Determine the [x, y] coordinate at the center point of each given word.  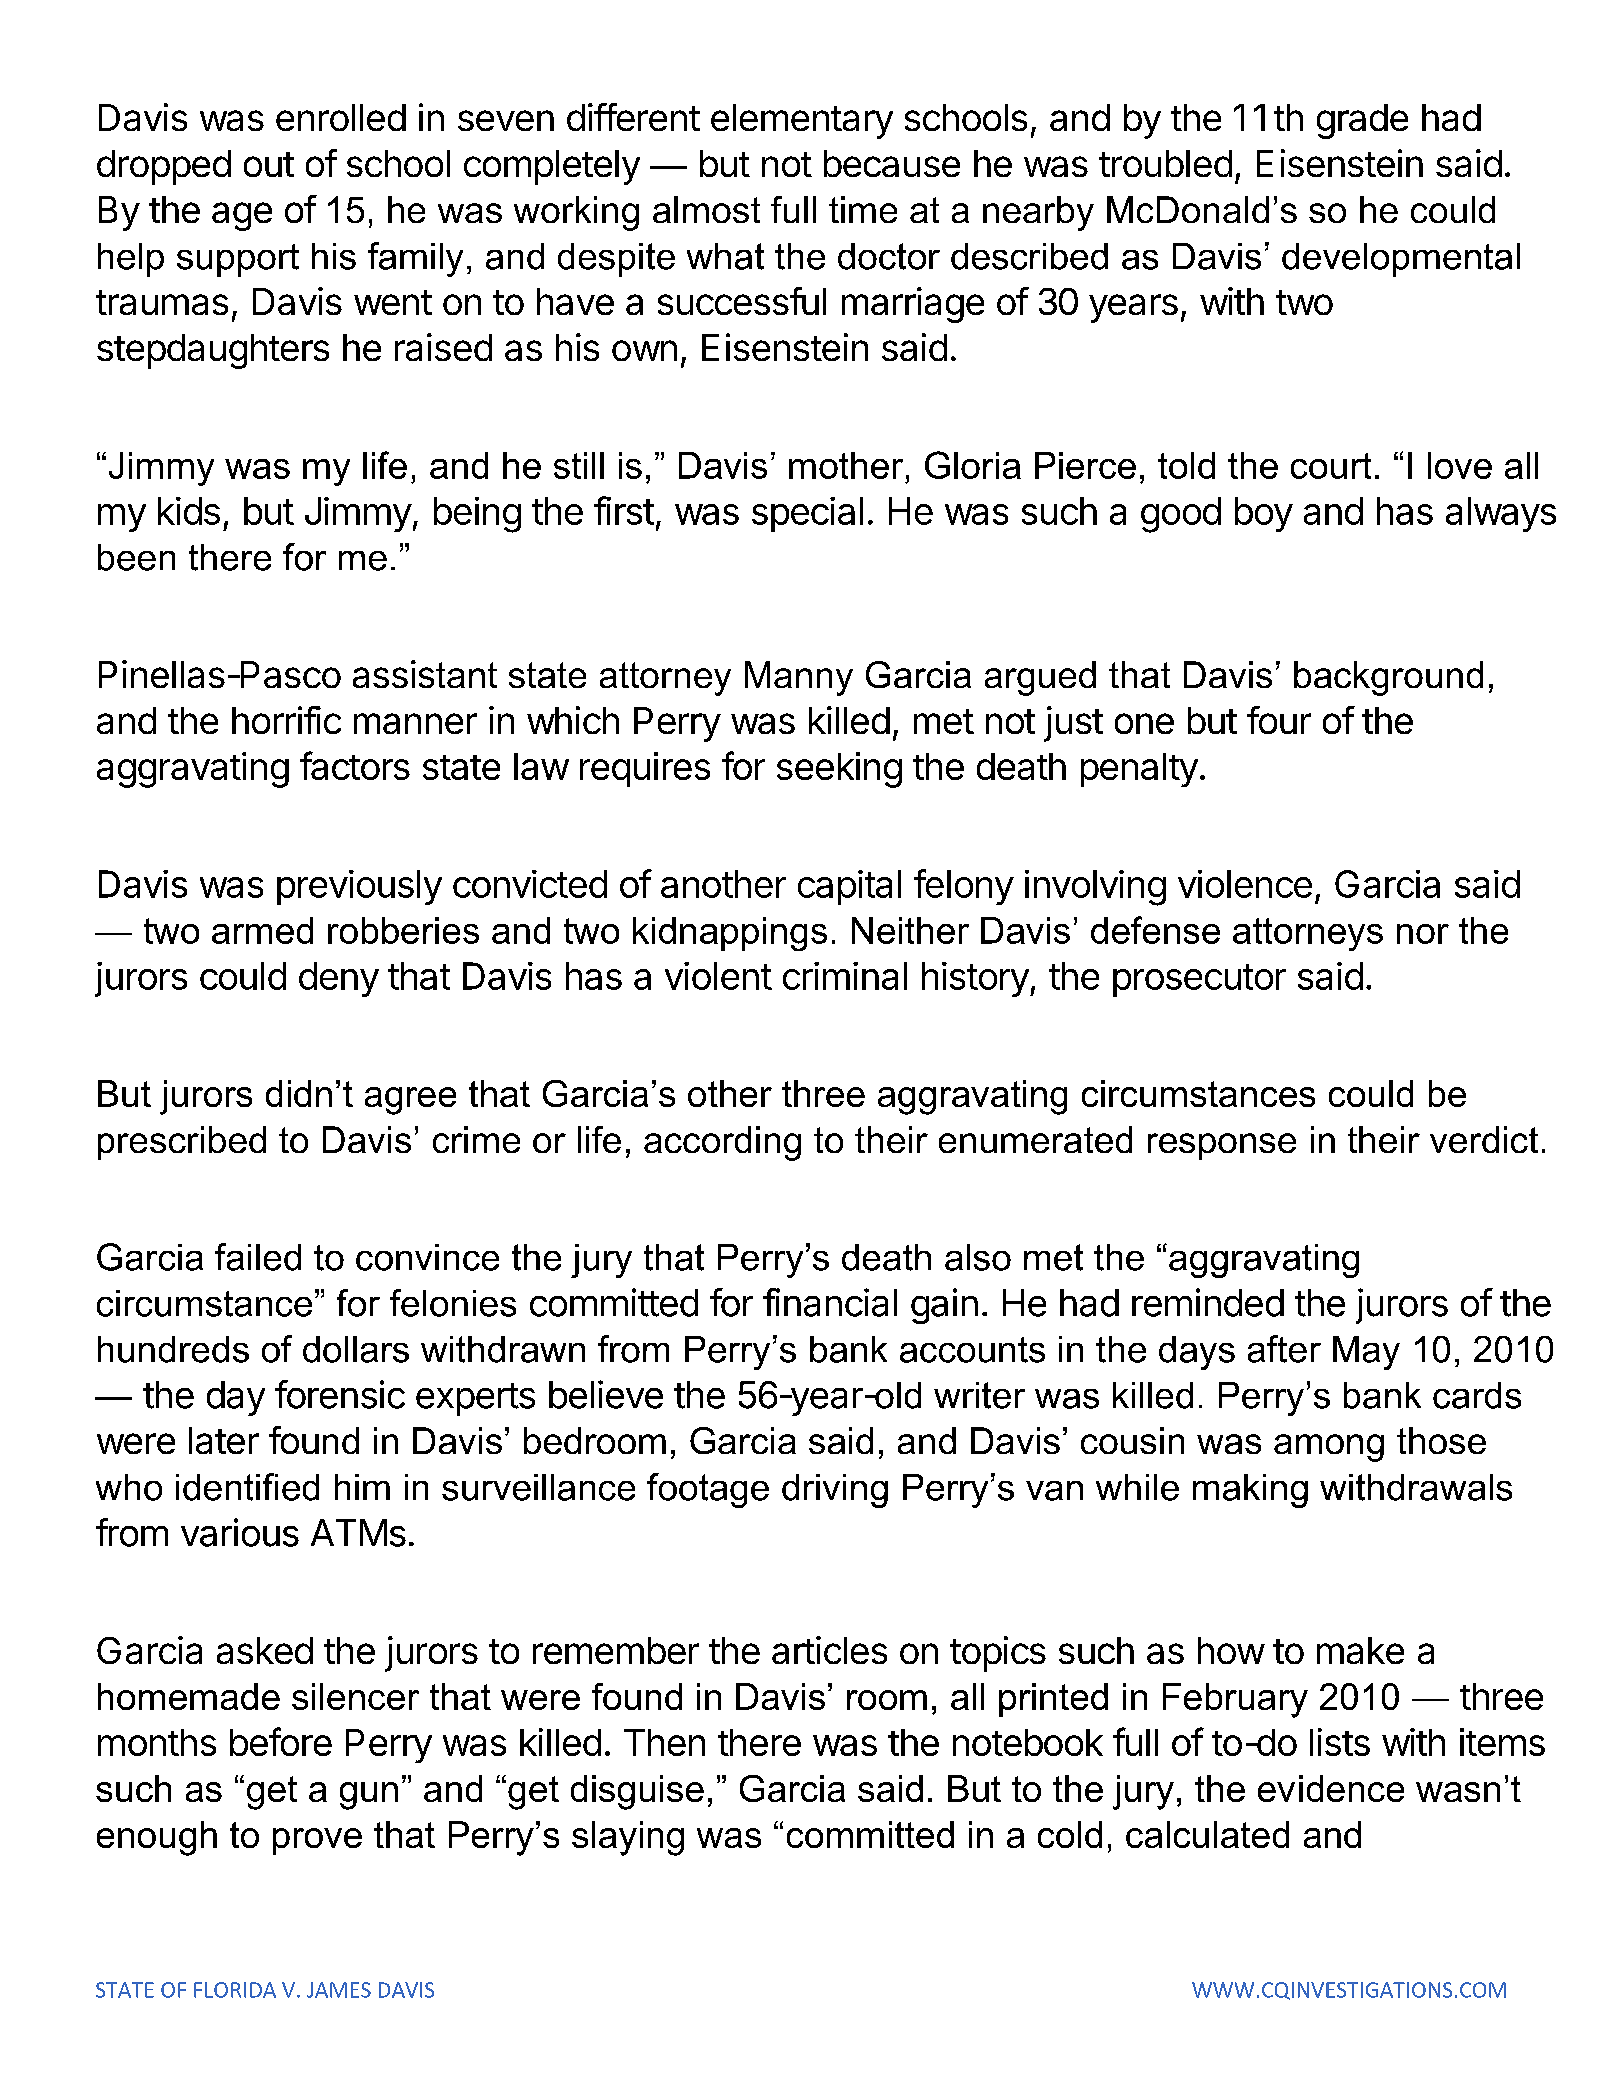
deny [339, 979]
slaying [628, 1838]
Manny [799, 678]
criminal [845, 976]
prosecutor [1199, 980]
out [269, 164]
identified [247, 1487]
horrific [286, 720]
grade [1362, 121]
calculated [1207, 1834]
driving [835, 1491]
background [1388, 678]
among [1329, 1448]
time [863, 209]
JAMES [339, 1990]
